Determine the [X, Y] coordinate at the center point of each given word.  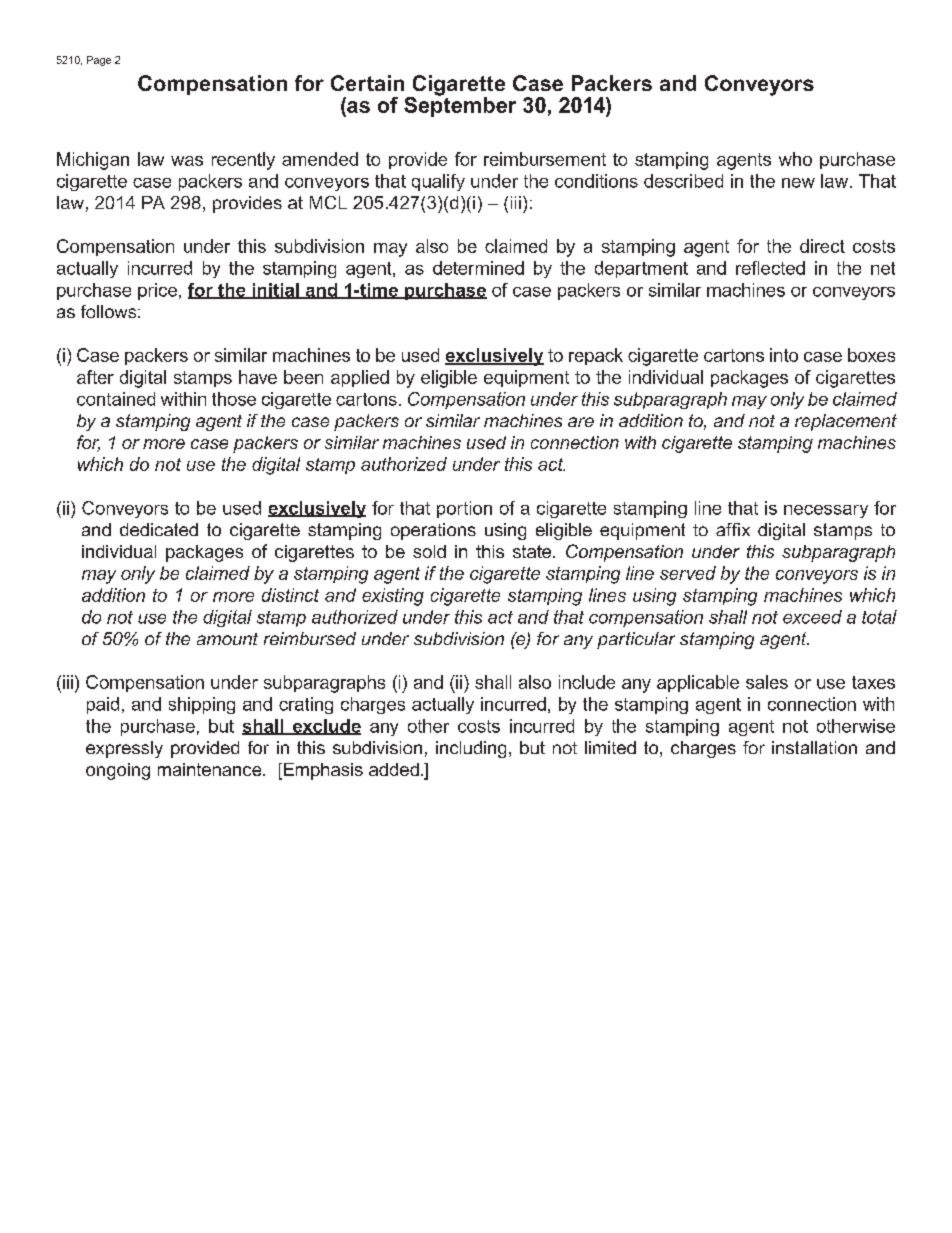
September [460, 105]
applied [360, 378]
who [795, 159]
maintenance [211, 769]
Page [99, 61]
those [234, 399]
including [471, 749]
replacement [846, 422]
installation [814, 747]
